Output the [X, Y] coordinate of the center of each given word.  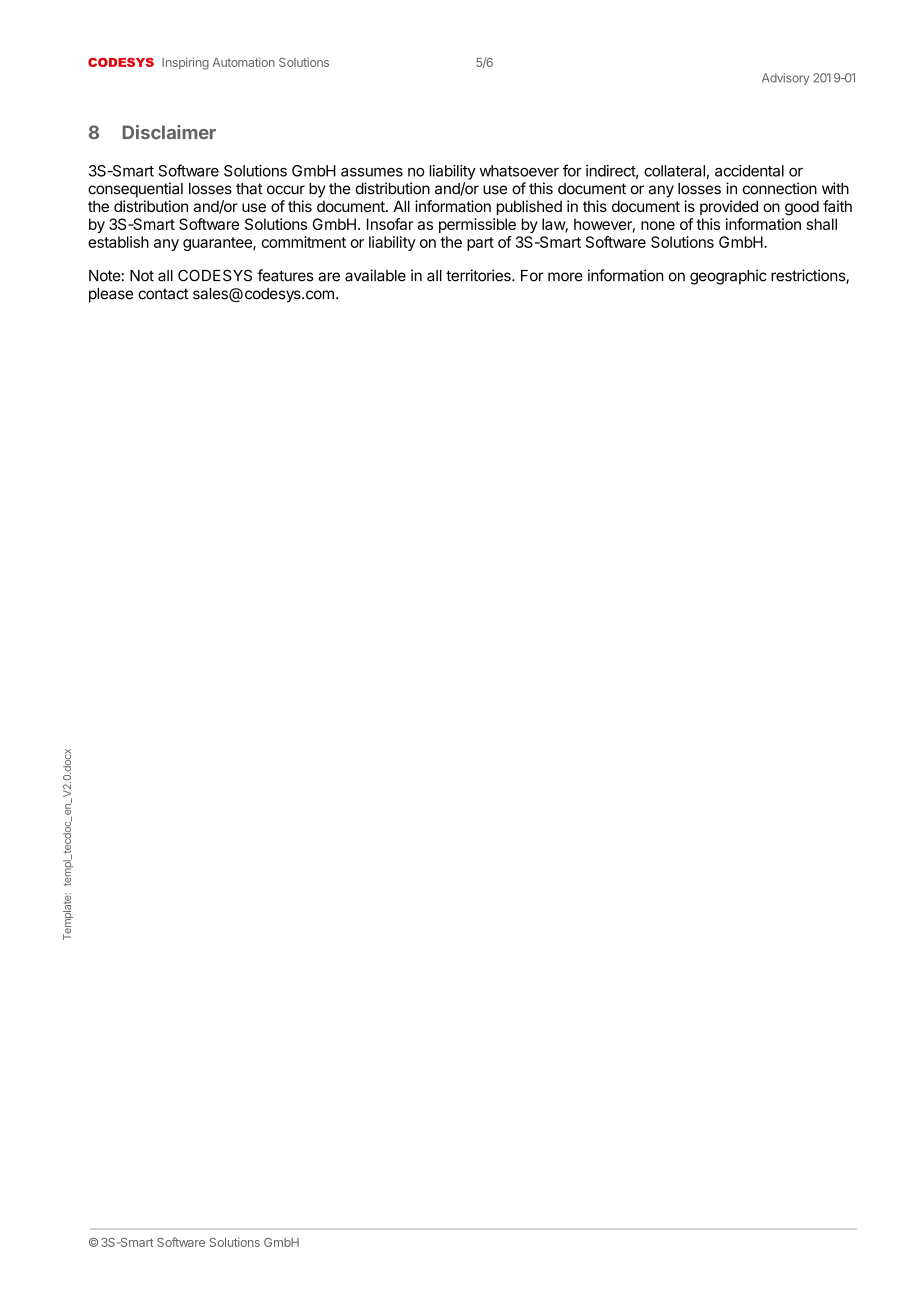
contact [163, 294]
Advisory [785, 79]
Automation [243, 62]
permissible [477, 225]
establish [118, 242]
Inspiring [185, 63]
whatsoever [519, 171]
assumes [372, 172]
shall [822, 224]
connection [780, 188]
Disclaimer [169, 132]
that [249, 189]
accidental [749, 170]
